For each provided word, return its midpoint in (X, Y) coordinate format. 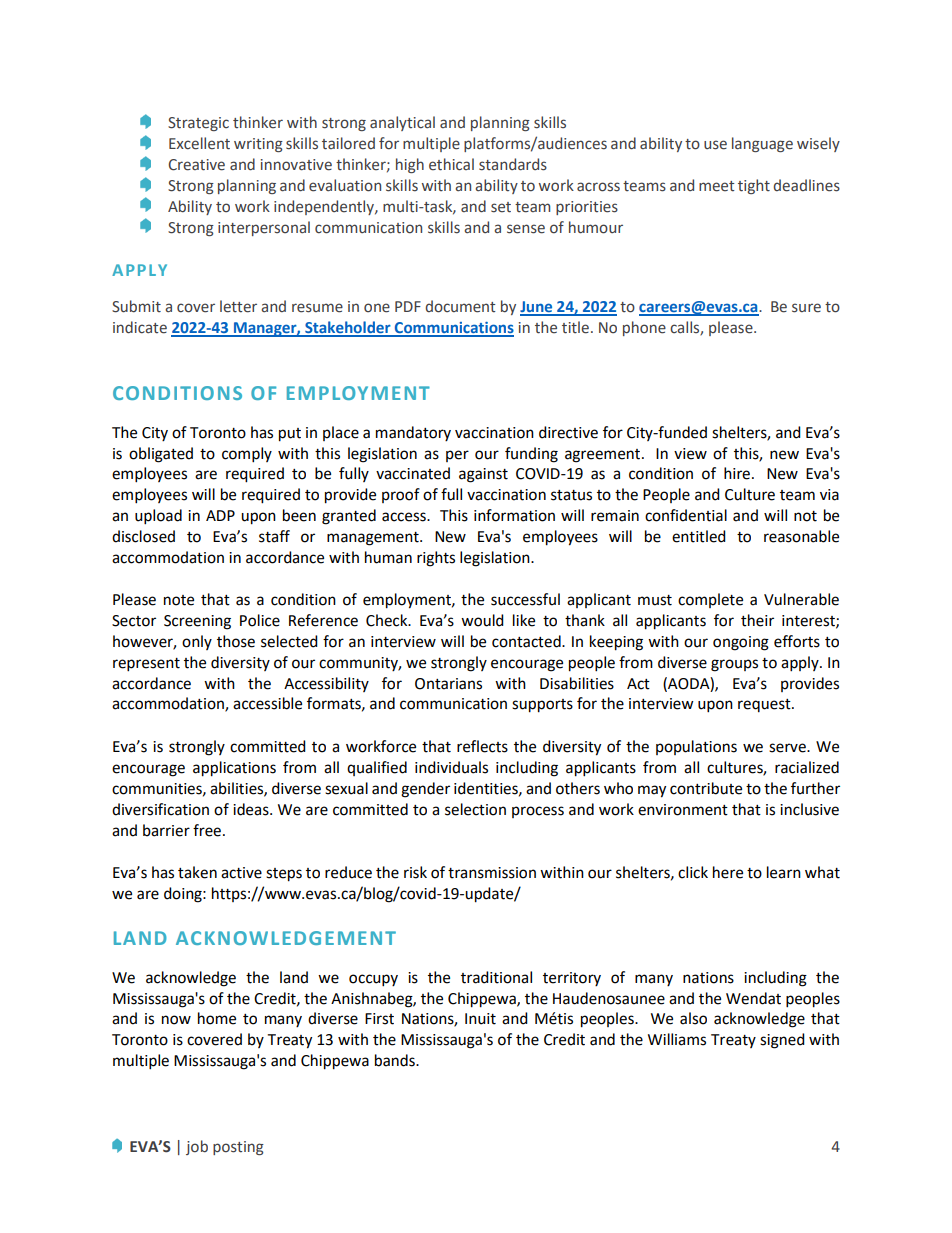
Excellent (199, 143)
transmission (492, 873)
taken (197, 872)
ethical (451, 164)
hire (737, 473)
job (197, 1147)
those (236, 641)
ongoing (741, 643)
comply (247, 455)
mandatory (413, 433)
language (762, 144)
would (482, 620)
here (728, 872)
